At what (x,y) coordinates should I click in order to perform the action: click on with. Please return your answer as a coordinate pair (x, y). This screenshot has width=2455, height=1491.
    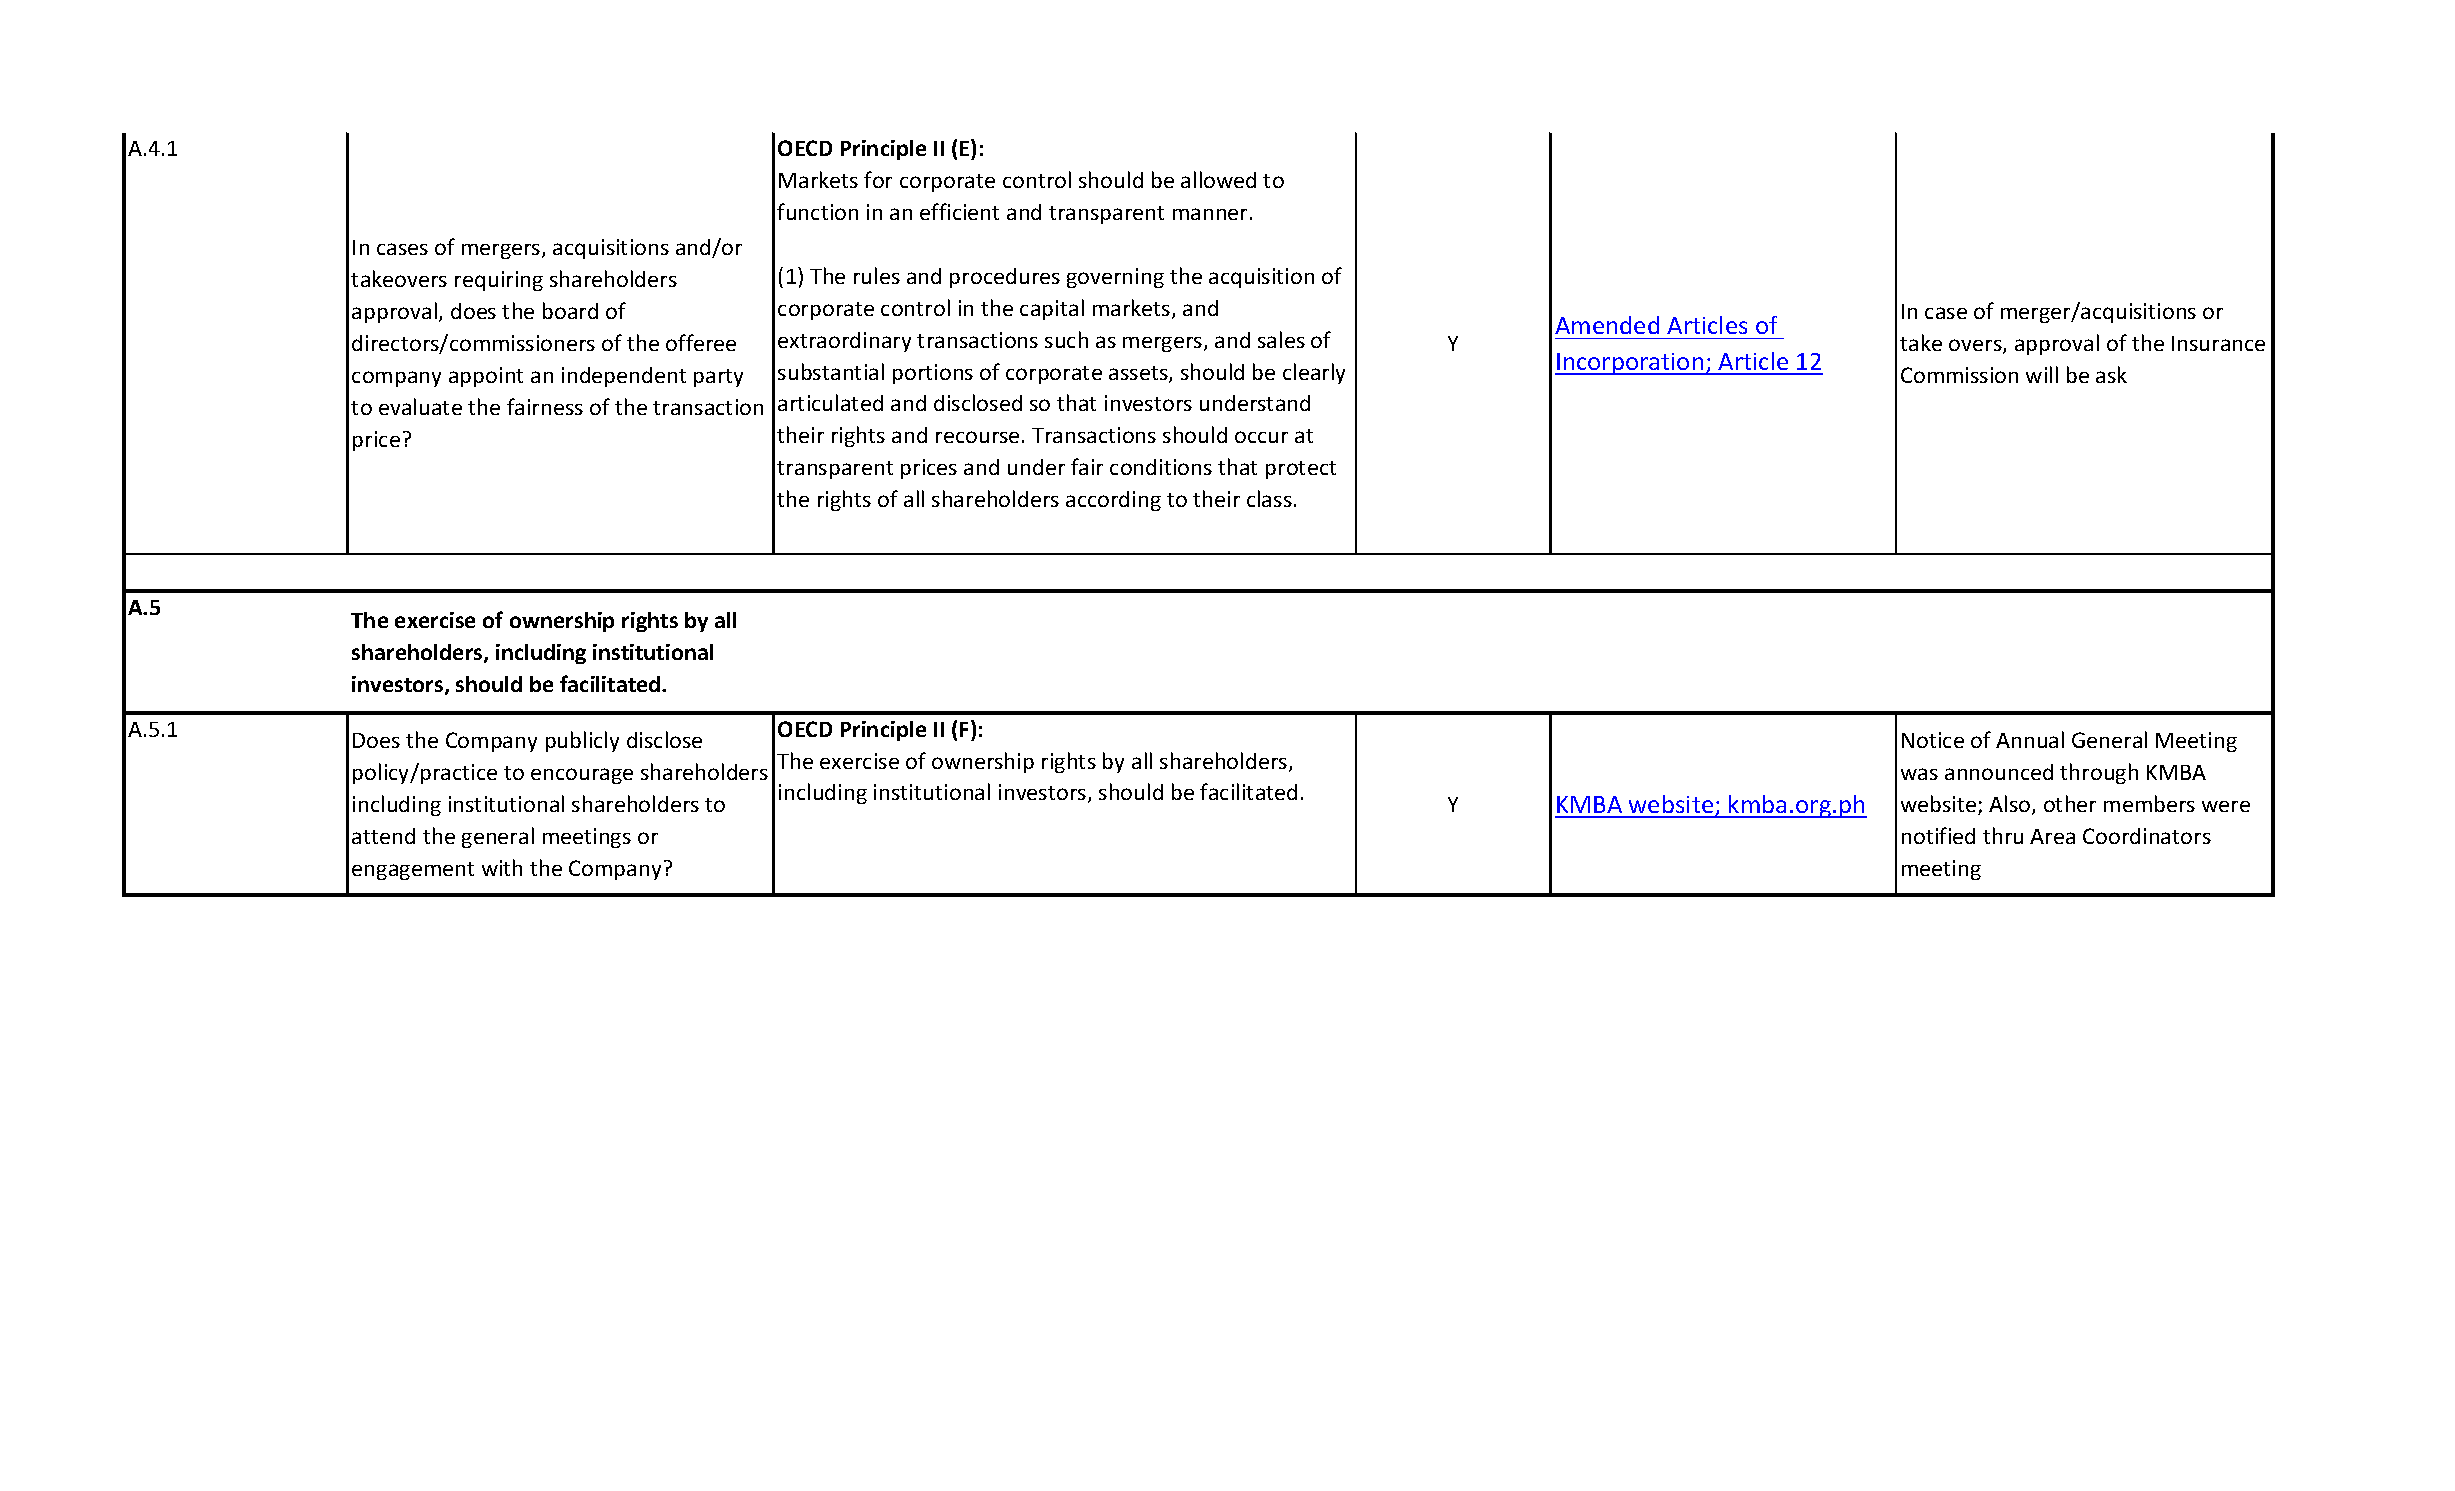
    Looking at the image, I should click on (502, 867).
